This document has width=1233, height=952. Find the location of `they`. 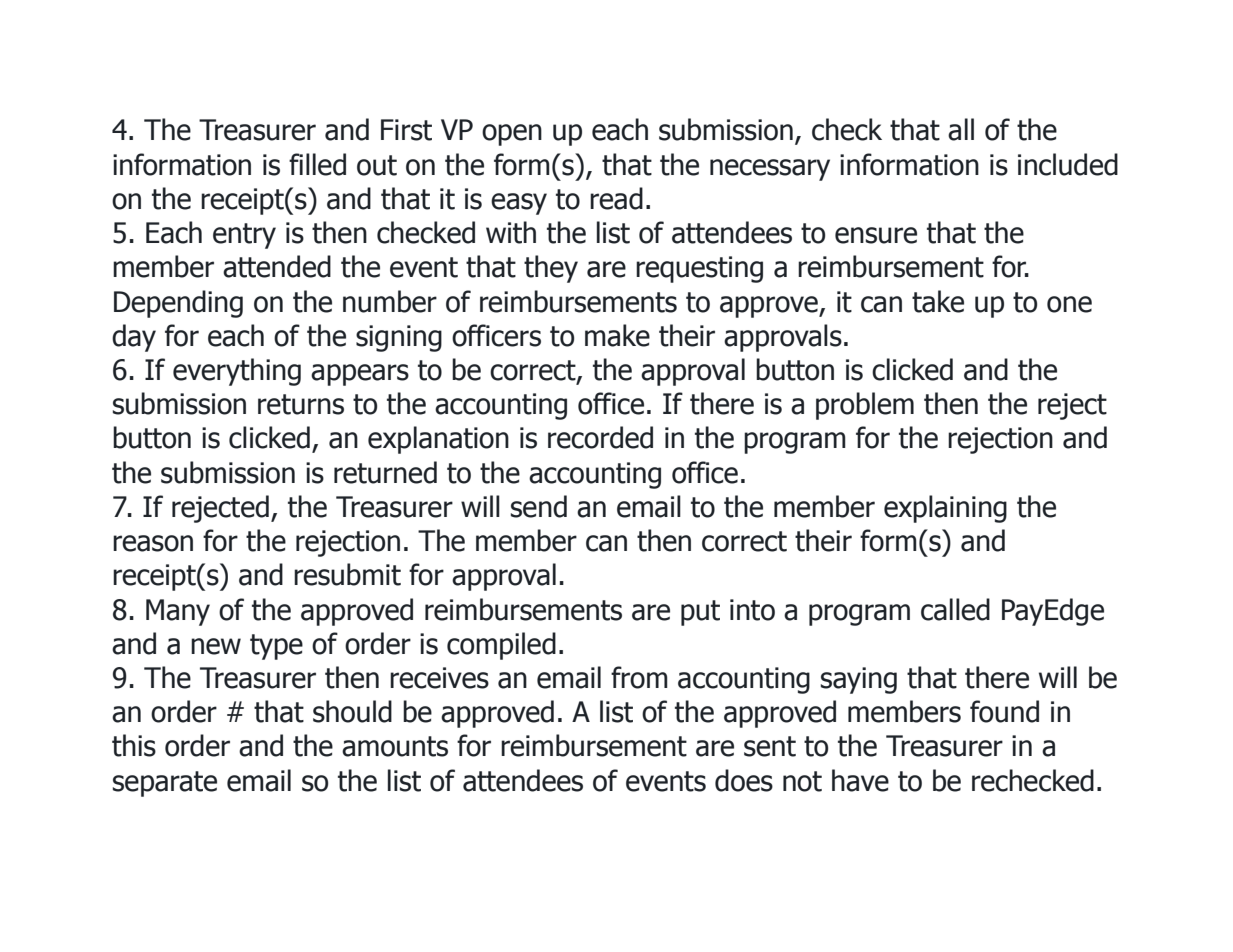

they is located at coordinates (551, 269).
